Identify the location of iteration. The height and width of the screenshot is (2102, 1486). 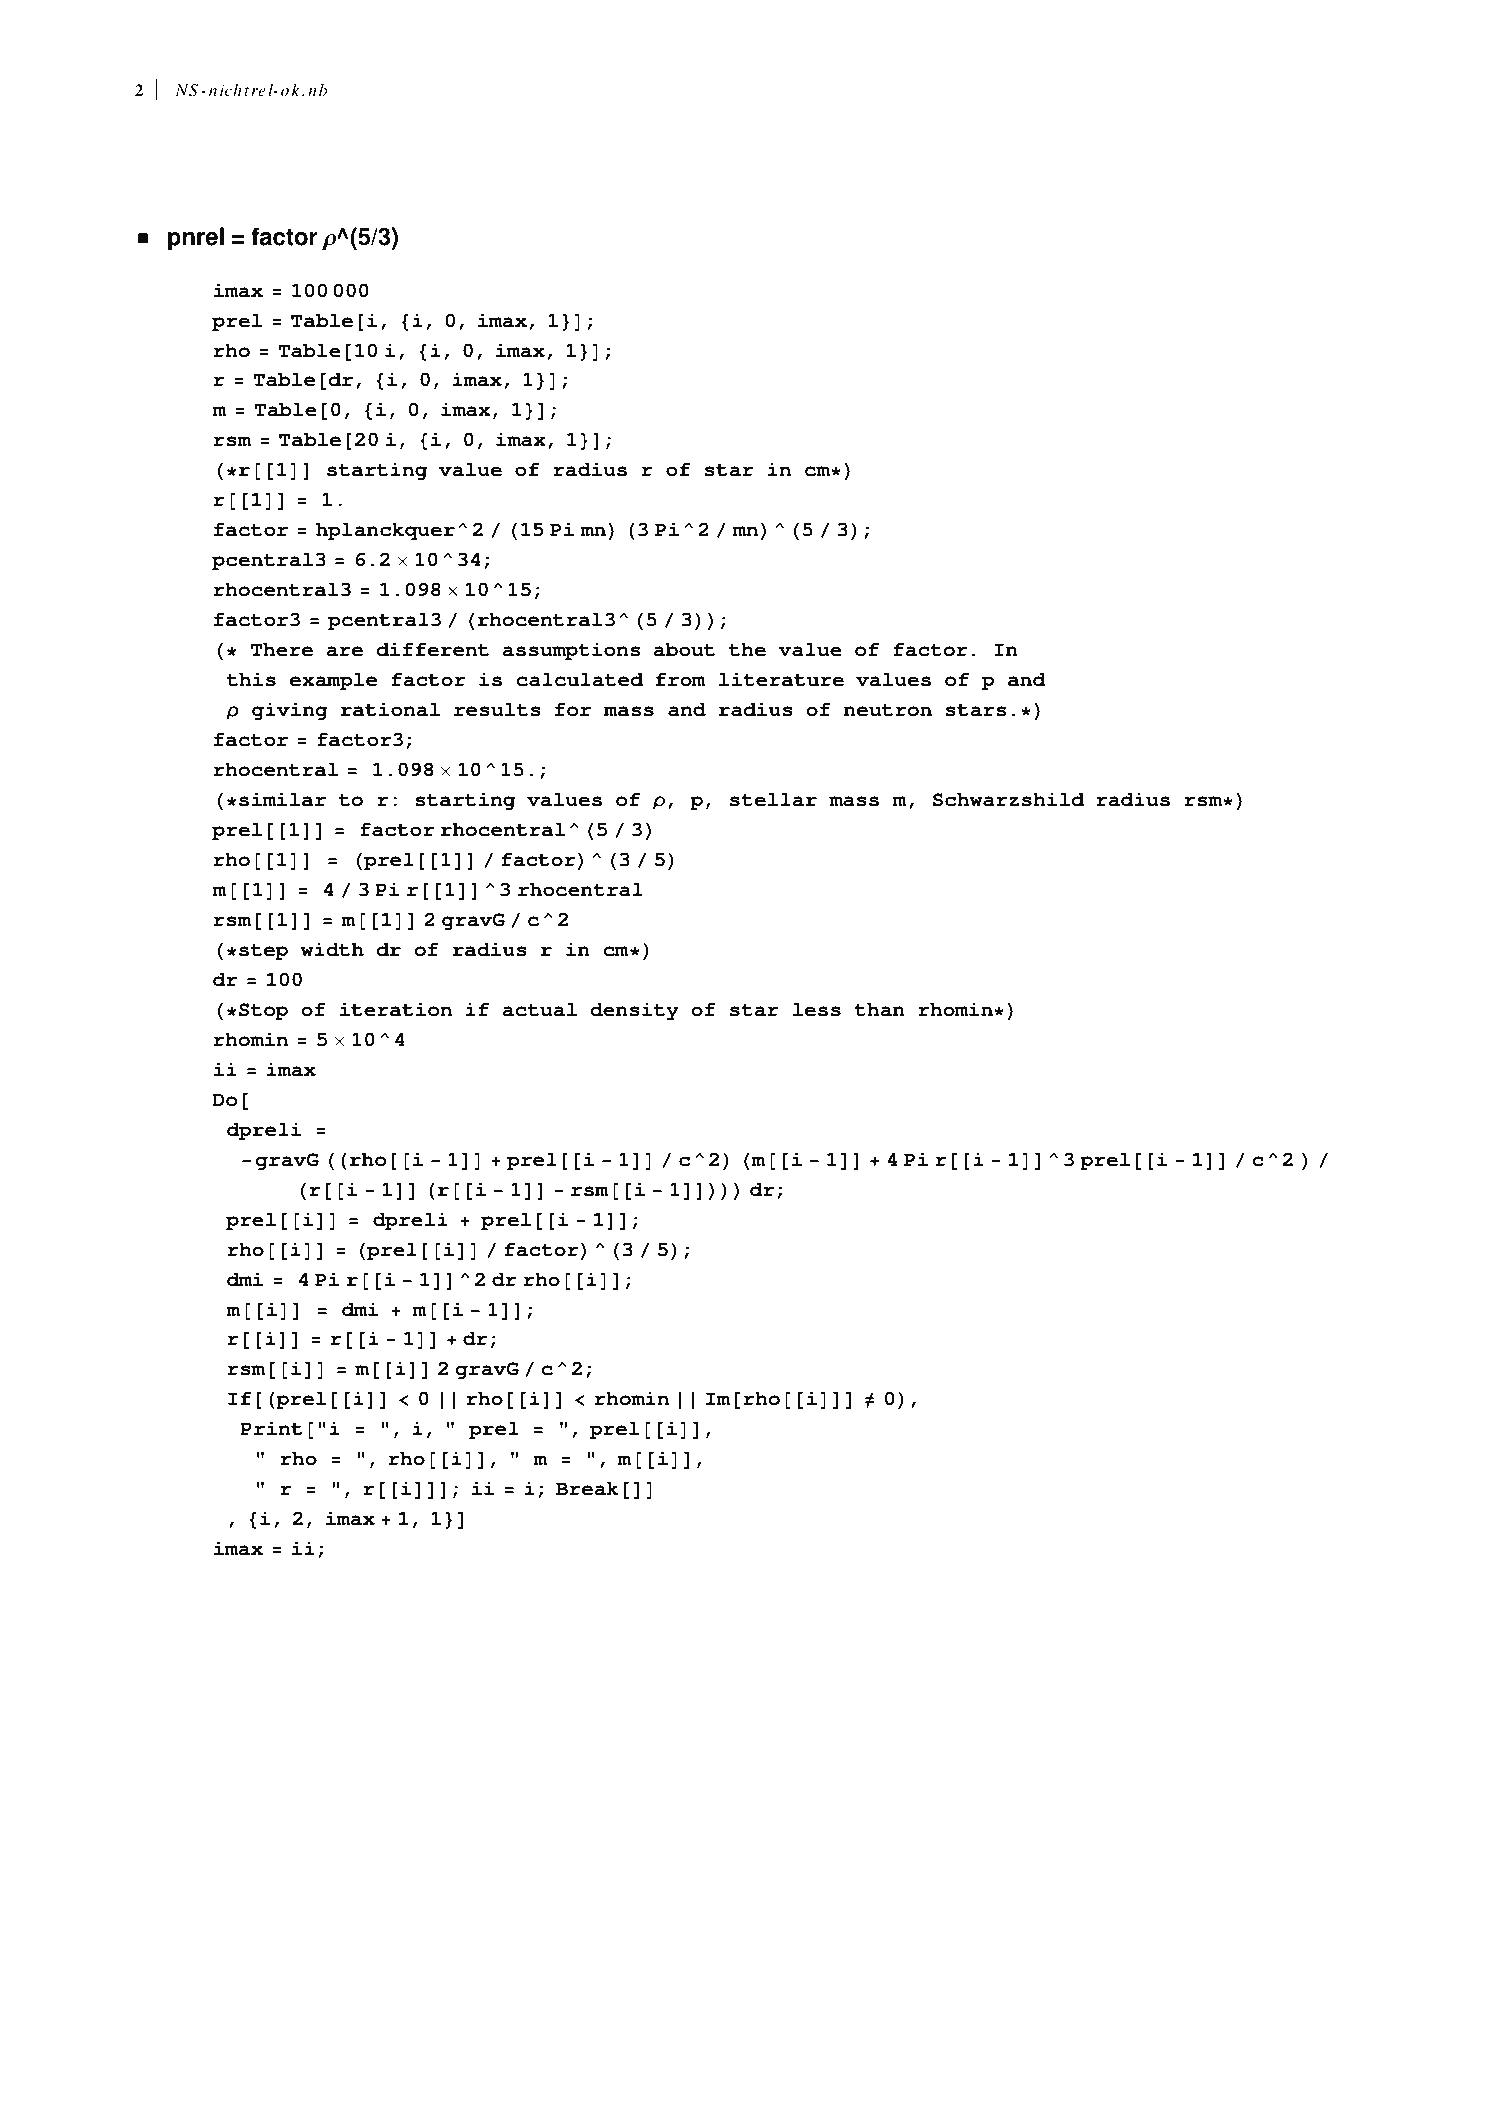
(396, 1010).
